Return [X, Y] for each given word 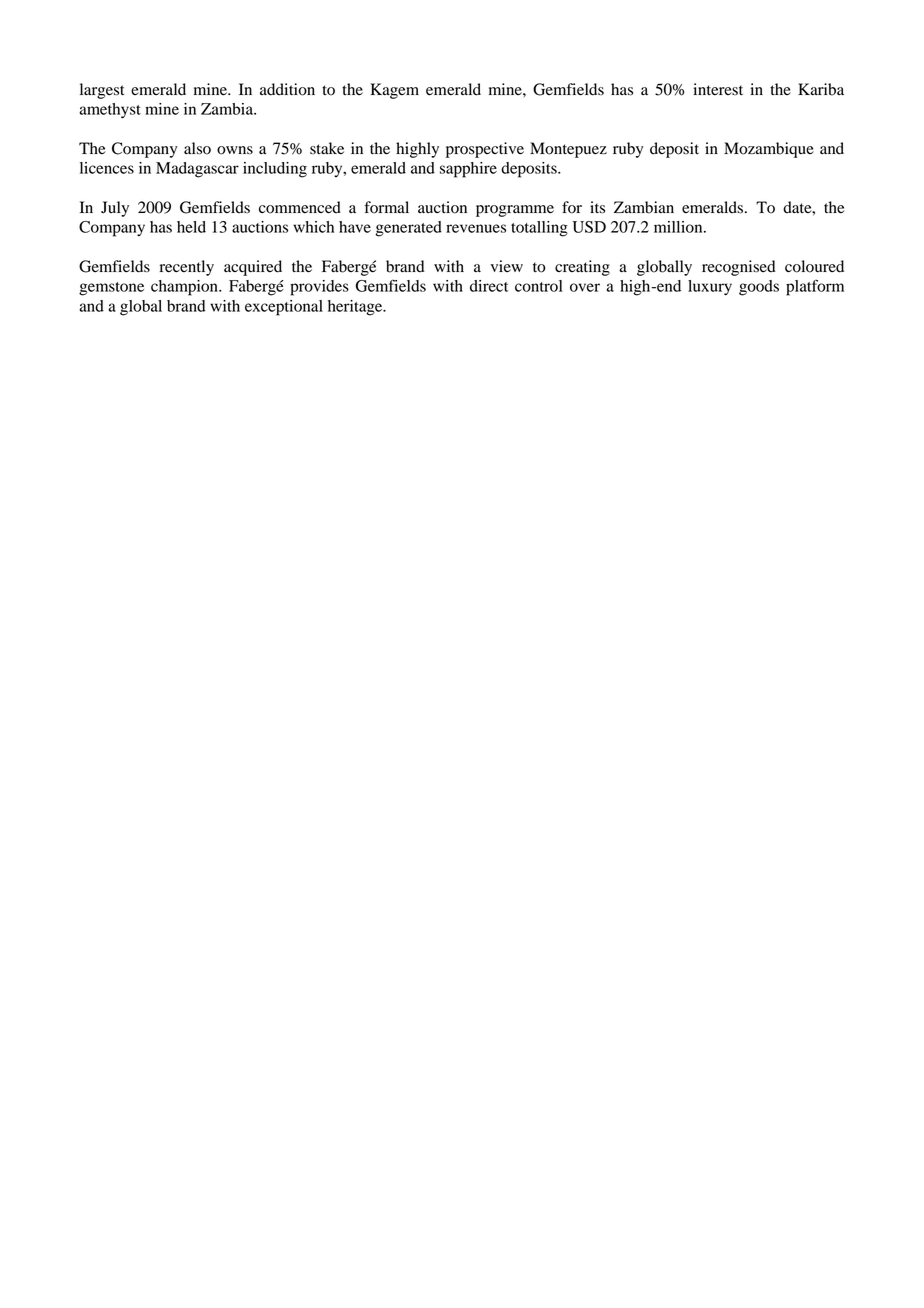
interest [718, 89]
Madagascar [197, 170]
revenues [476, 228]
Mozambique [769, 150]
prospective [485, 150]
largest [102, 91]
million [679, 227]
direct [489, 286]
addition [287, 89]
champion [185, 288]
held [191, 227]
